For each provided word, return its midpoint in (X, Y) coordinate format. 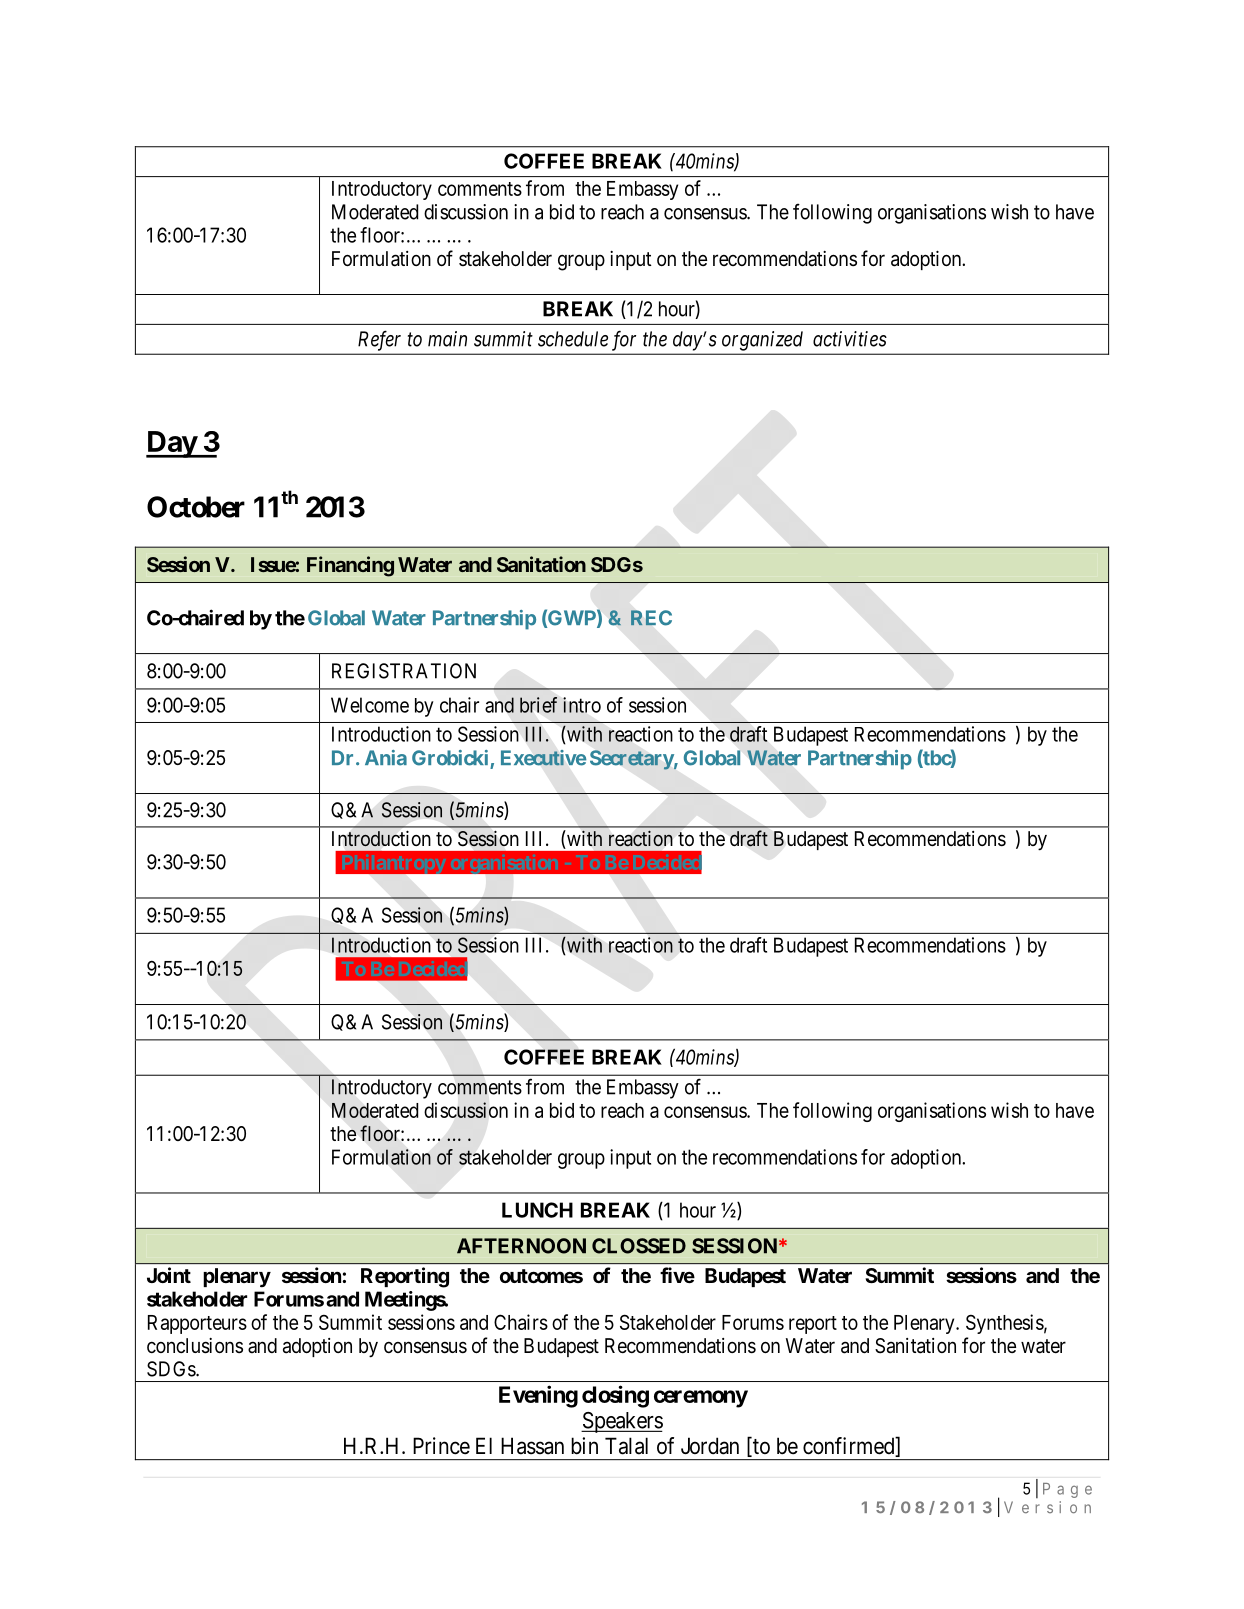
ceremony (701, 1399)
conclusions (195, 1346)
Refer (379, 341)
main (447, 339)
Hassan (532, 1446)
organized (762, 341)
